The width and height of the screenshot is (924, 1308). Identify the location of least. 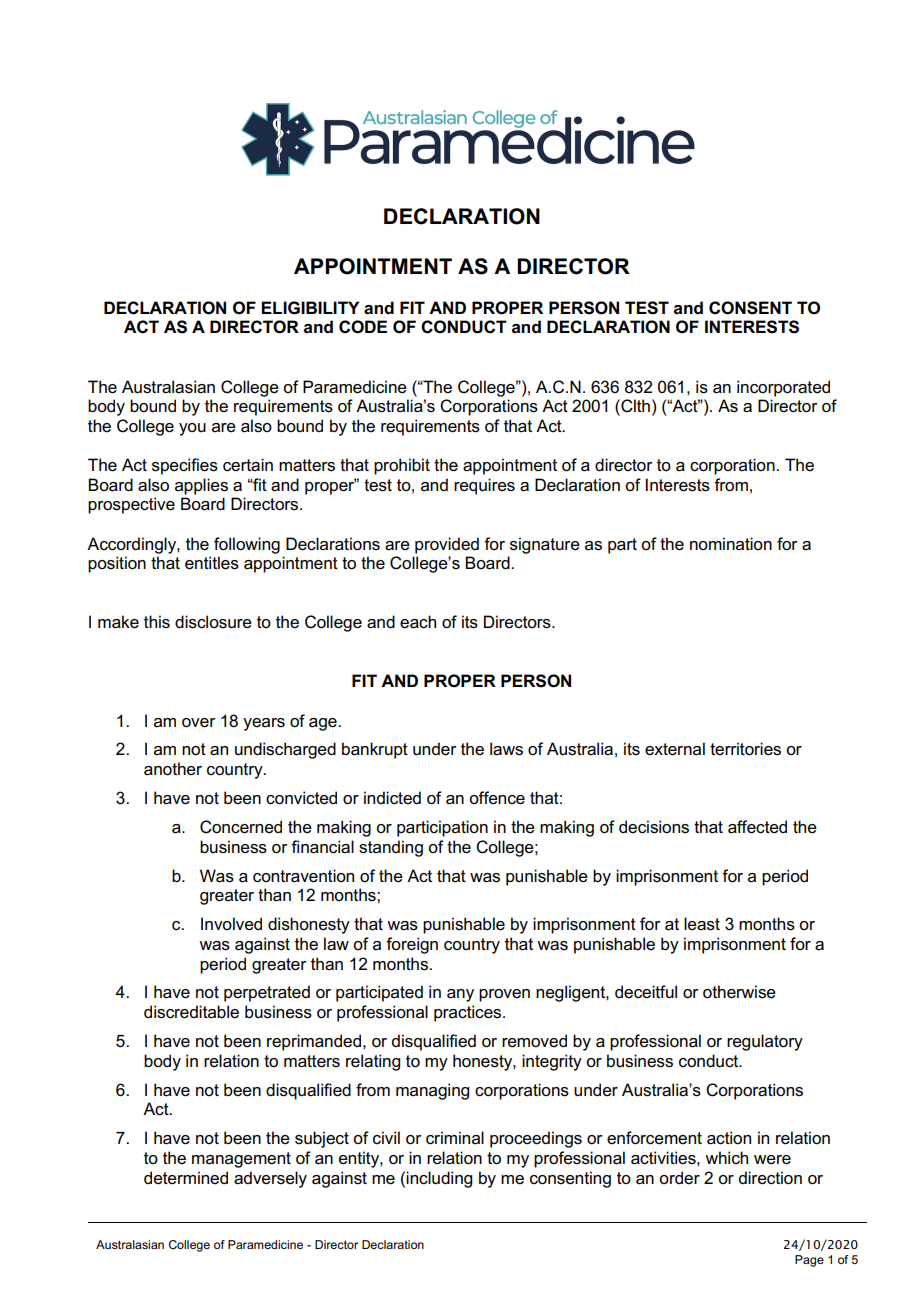
(702, 924).
